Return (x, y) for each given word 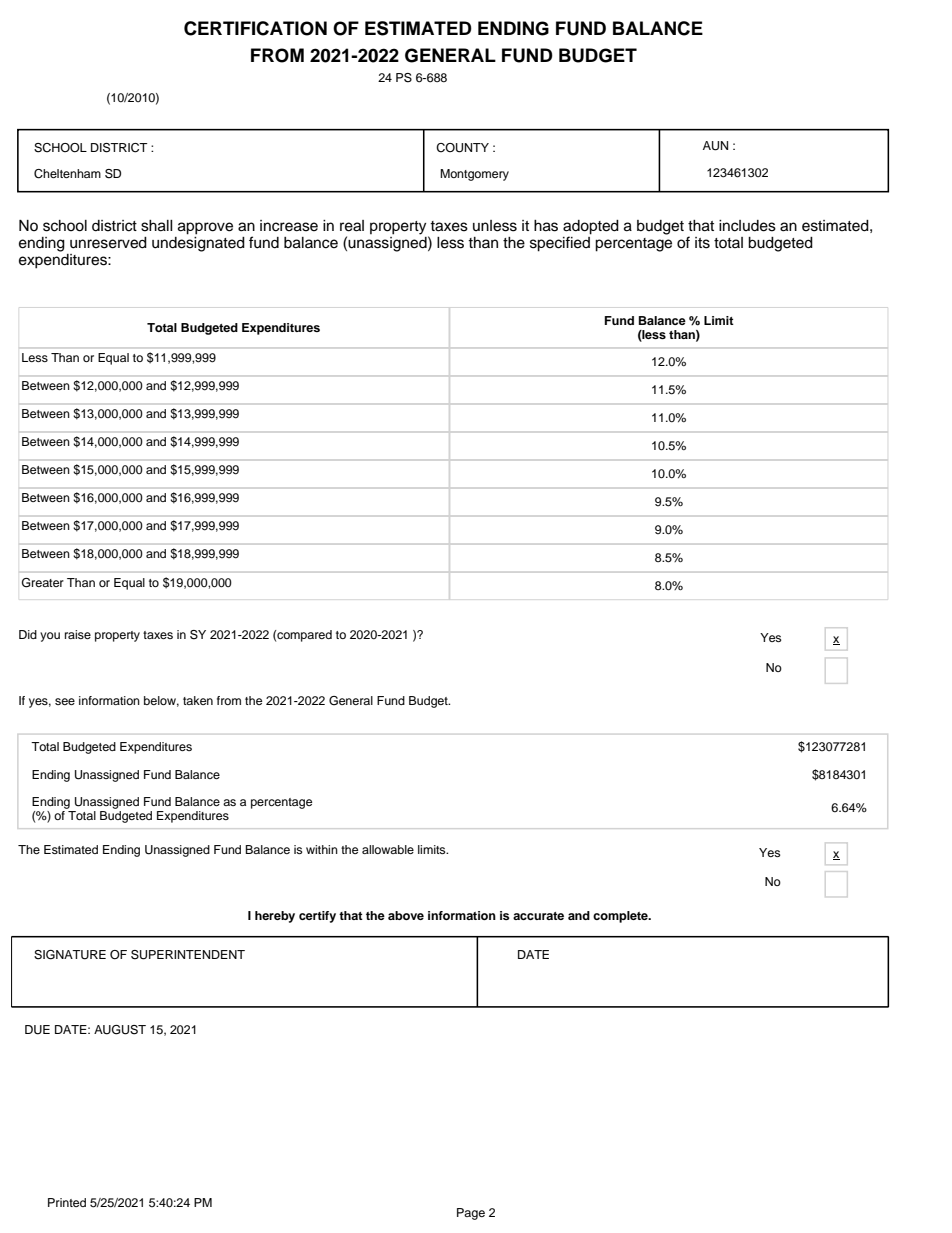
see (65, 701)
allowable (388, 849)
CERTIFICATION (255, 28)
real (352, 226)
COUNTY (462, 148)
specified (560, 243)
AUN (715, 146)
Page (471, 1214)
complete (621, 917)
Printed (67, 1202)
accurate (538, 916)
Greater (43, 583)
